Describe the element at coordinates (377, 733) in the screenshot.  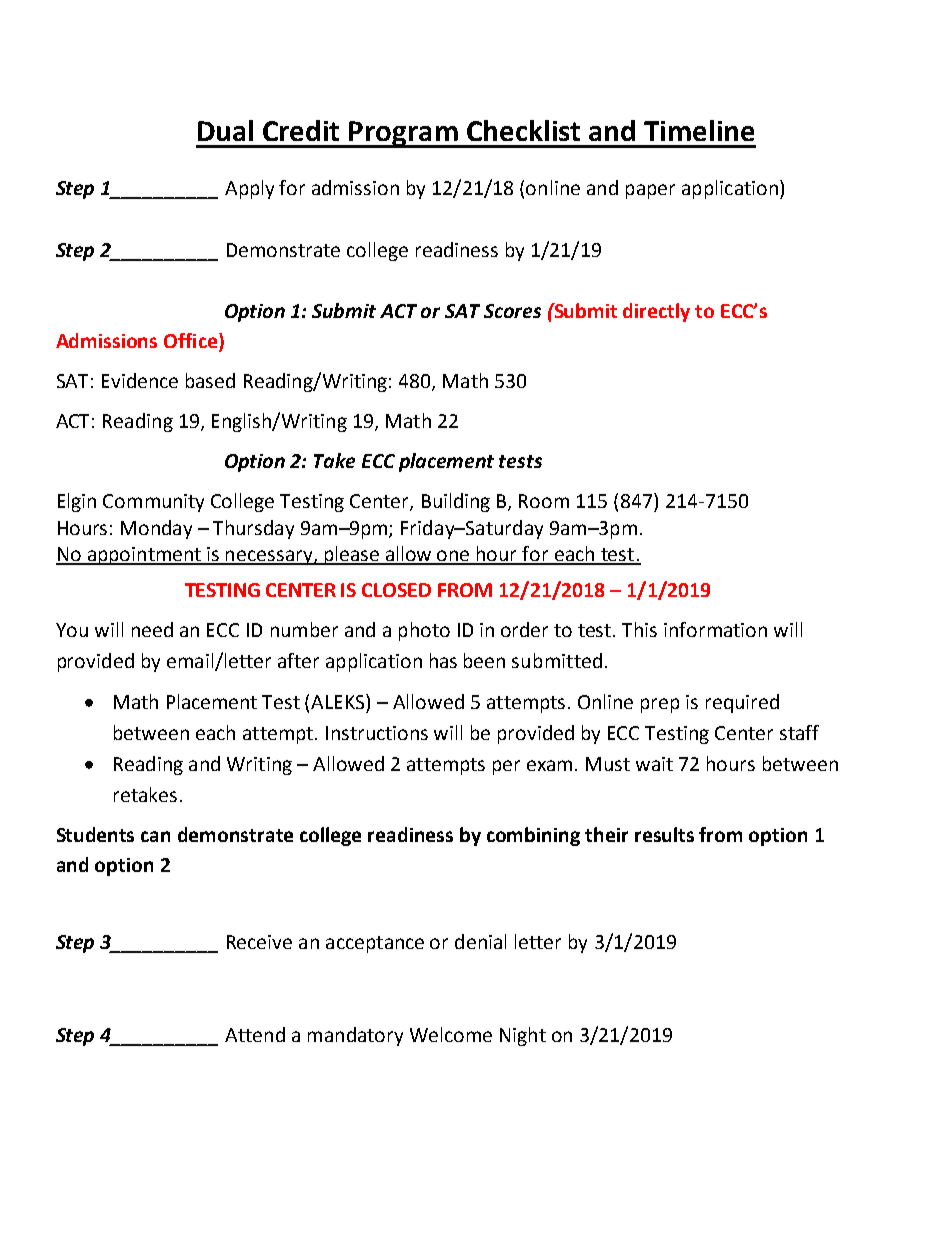
I see `Instructions` at that location.
